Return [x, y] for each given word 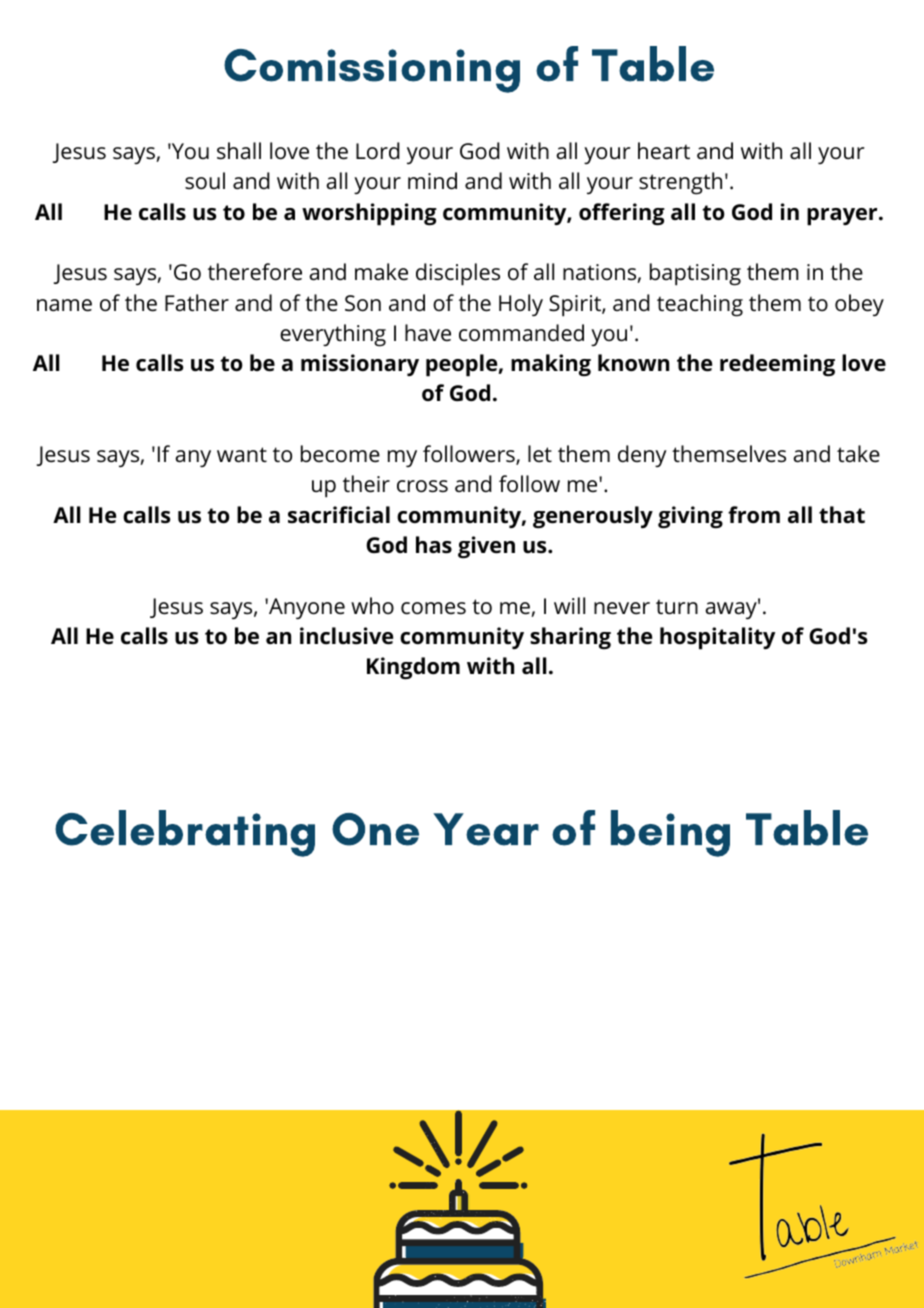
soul [205, 181]
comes [433, 608]
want [242, 455]
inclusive [346, 636]
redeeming [777, 365]
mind [432, 181]
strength [680, 183]
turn [677, 607]
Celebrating [185, 833]
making [551, 365]
